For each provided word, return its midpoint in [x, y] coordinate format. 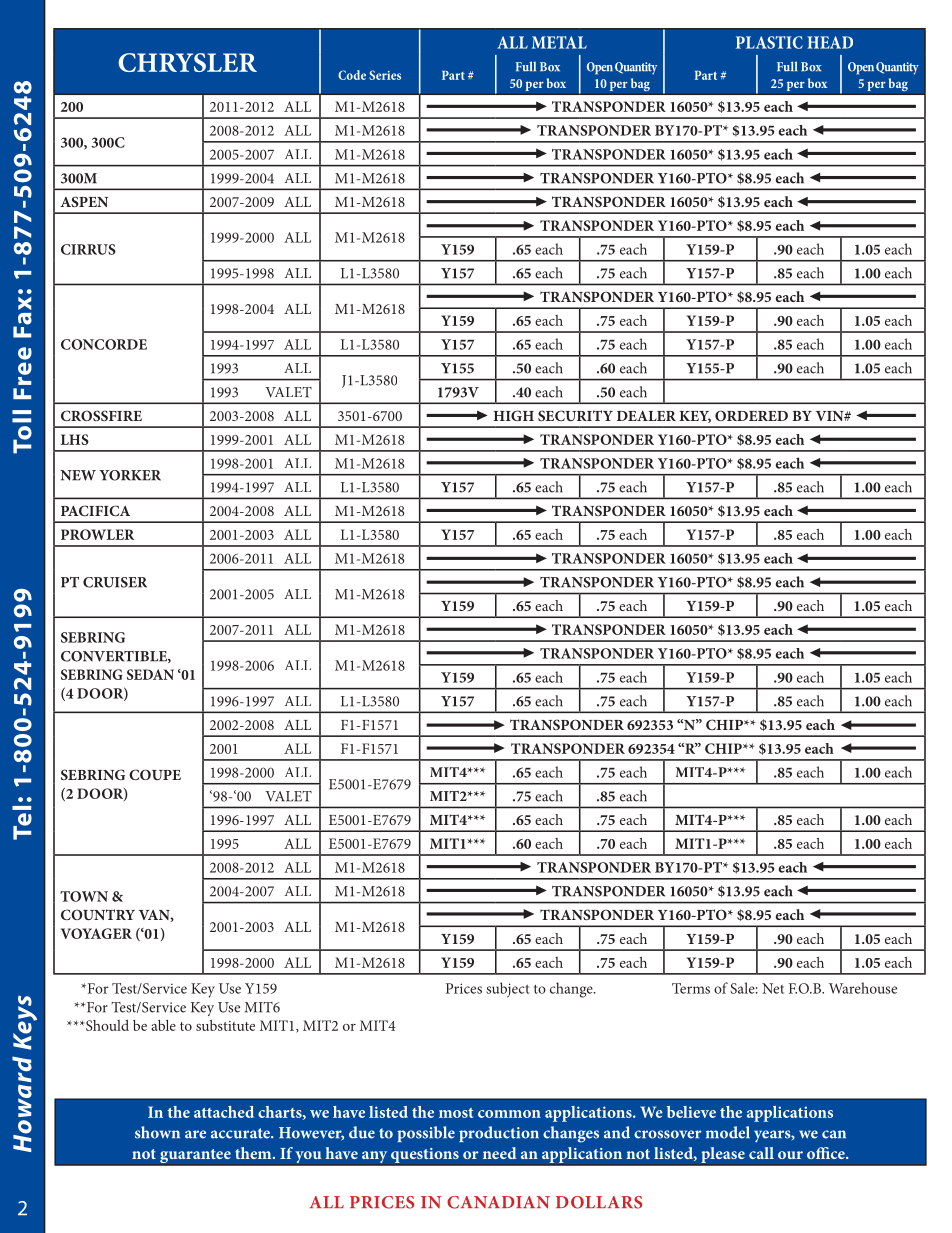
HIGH [513, 415]
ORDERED [751, 415]
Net [773, 988]
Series [385, 75]
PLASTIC [769, 42]
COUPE [155, 774]
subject [508, 990]
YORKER [130, 475]
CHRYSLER [187, 62]
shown [157, 1132]
